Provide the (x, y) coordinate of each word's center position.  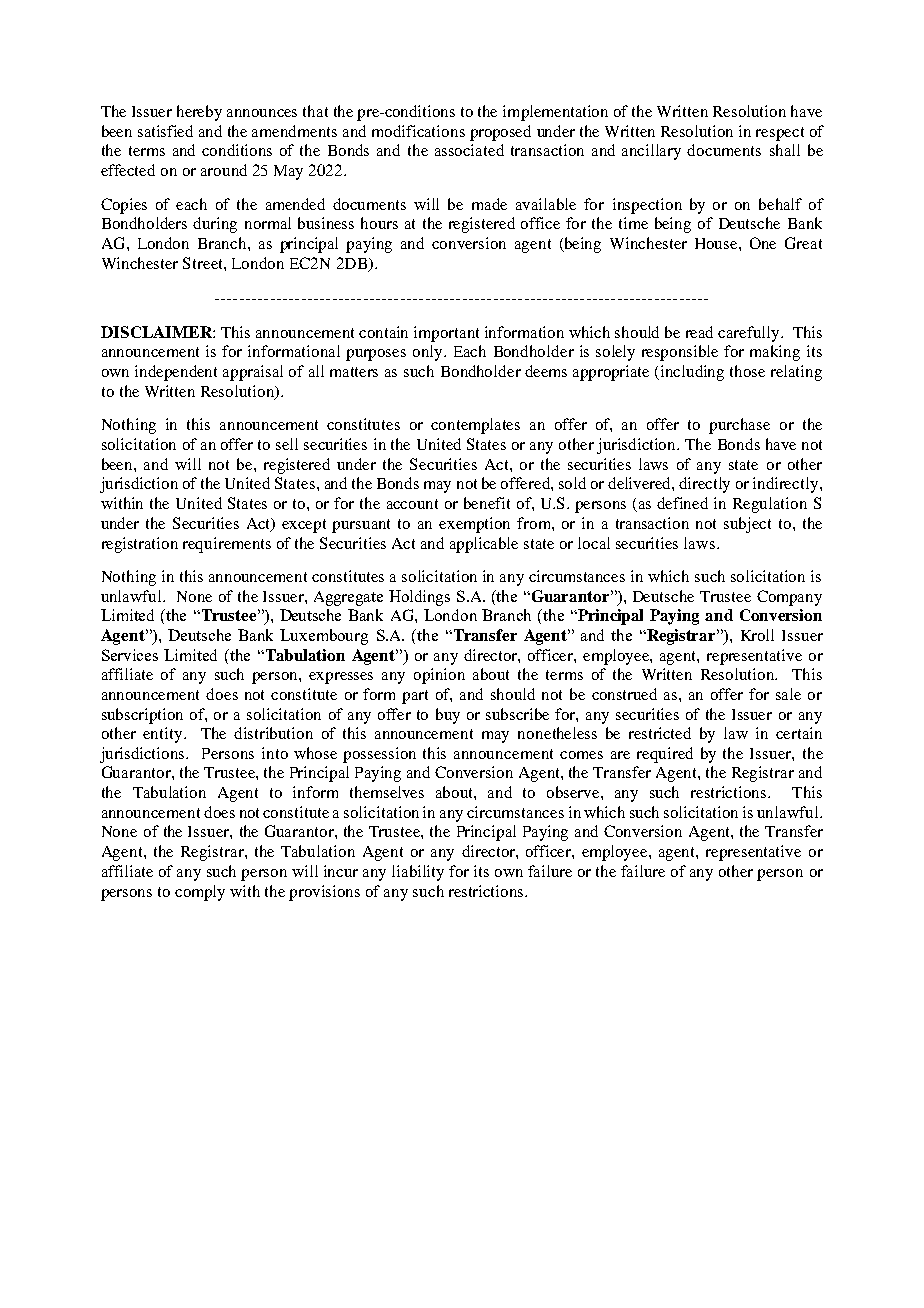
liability (418, 873)
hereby (199, 113)
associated (469, 150)
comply (200, 893)
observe (574, 792)
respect (780, 134)
